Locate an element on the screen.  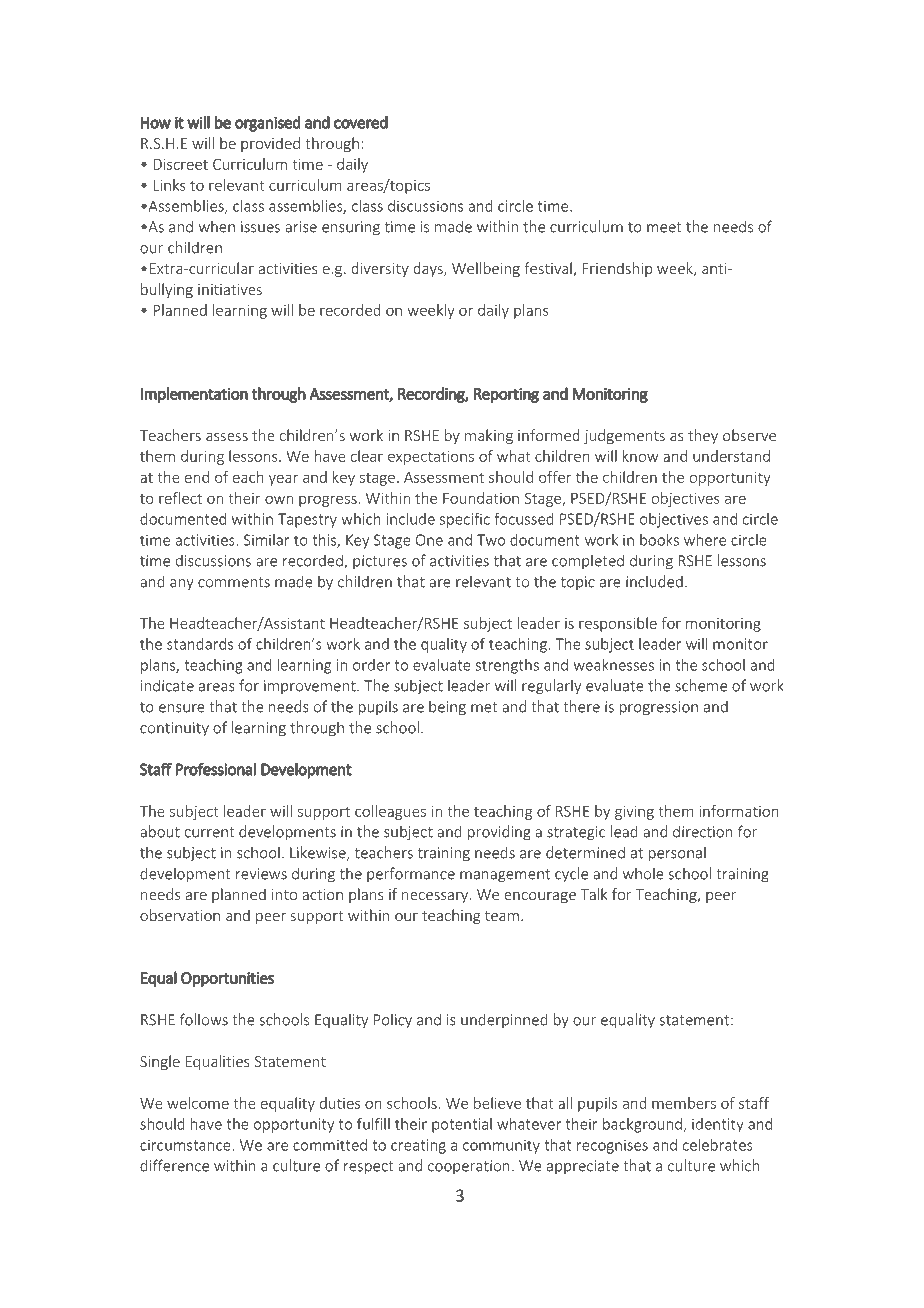
strengths is located at coordinates (507, 666).
